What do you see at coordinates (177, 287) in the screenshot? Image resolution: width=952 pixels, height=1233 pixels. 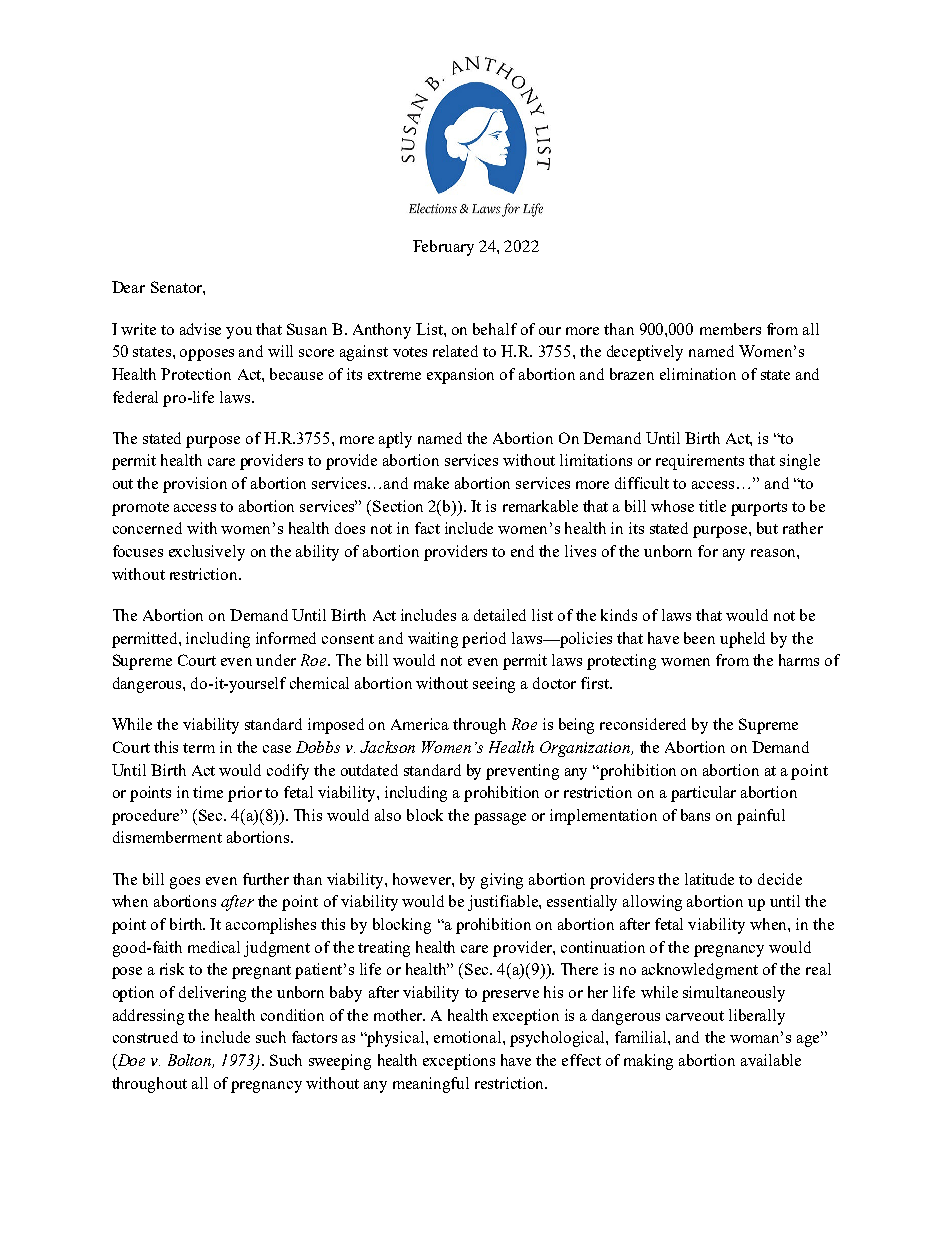 I see `Senator` at bounding box center [177, 287].
